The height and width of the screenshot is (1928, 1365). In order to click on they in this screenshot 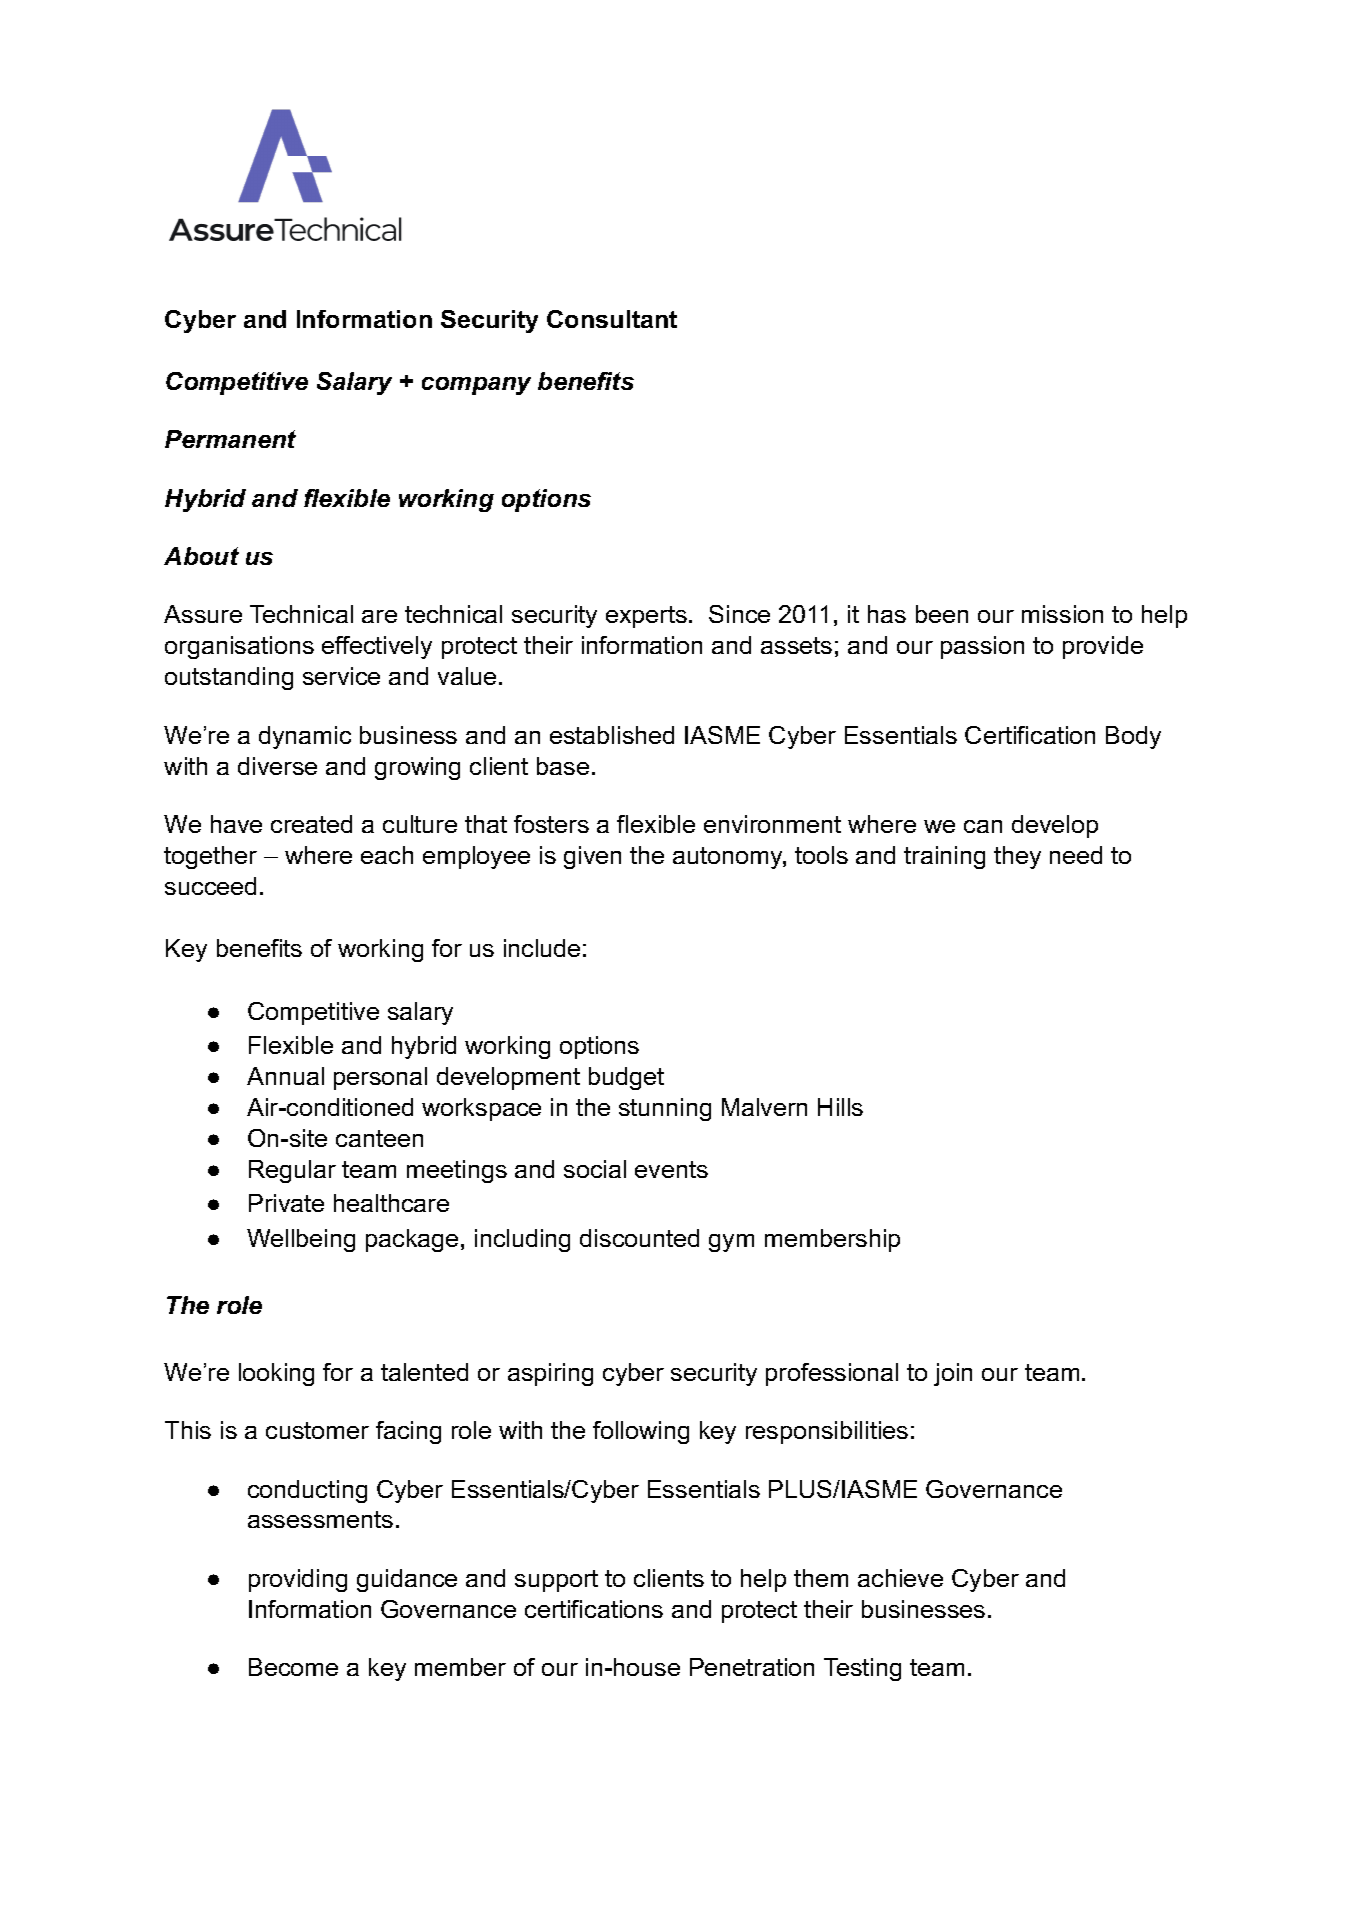, I will do `click(1017, 857)`.
